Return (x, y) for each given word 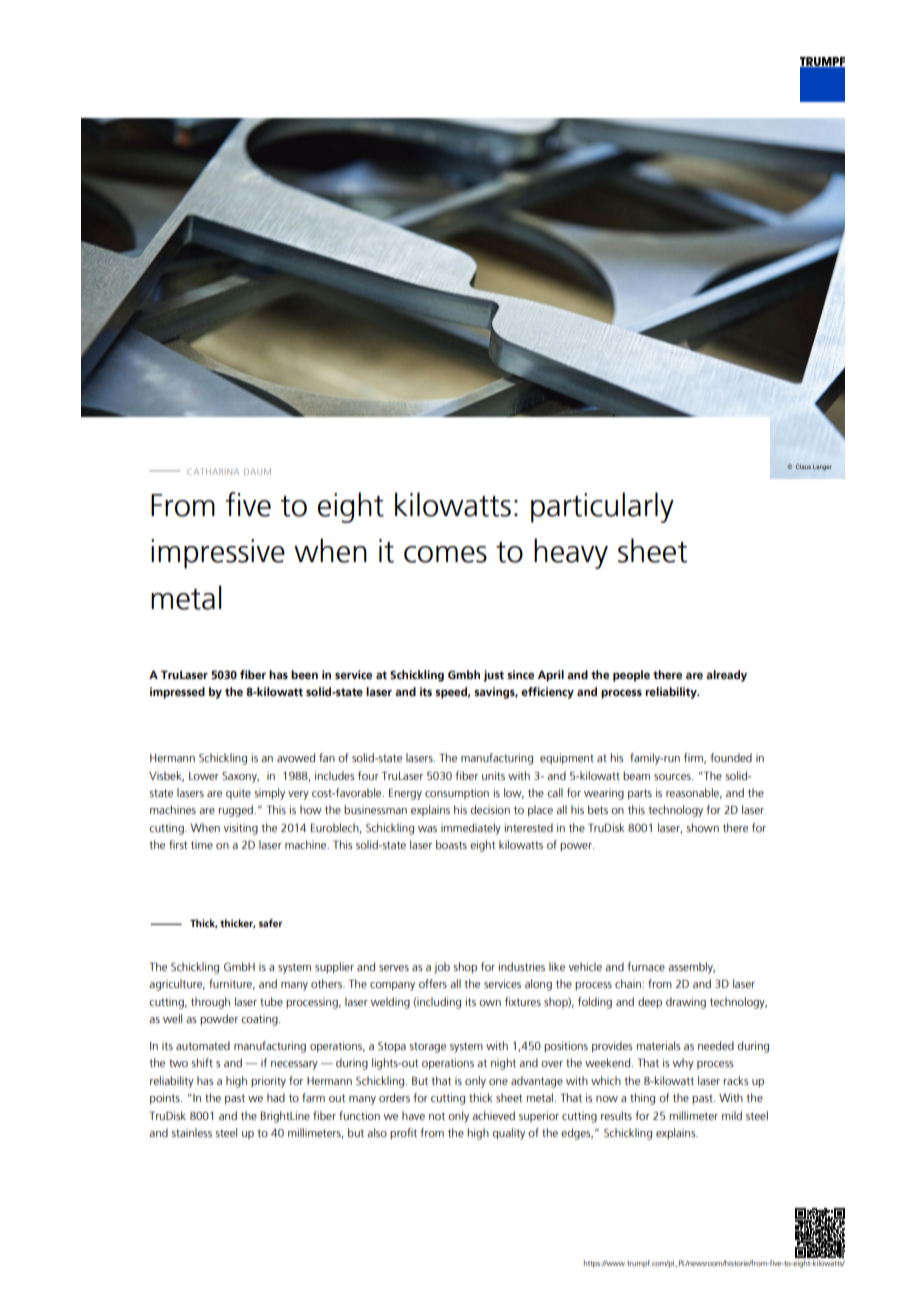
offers (433, 983)
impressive (218, 554)
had (276, 1097)
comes (445, 554)
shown (702, 827)
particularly (602, 507)
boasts (451, 844)
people (631, 676)
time (202, 844)
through (210, 1003)
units (493, 775)
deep (650, 1003)
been (304, 674)
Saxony (240, 777)
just (494, 676)
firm (695, 758)
